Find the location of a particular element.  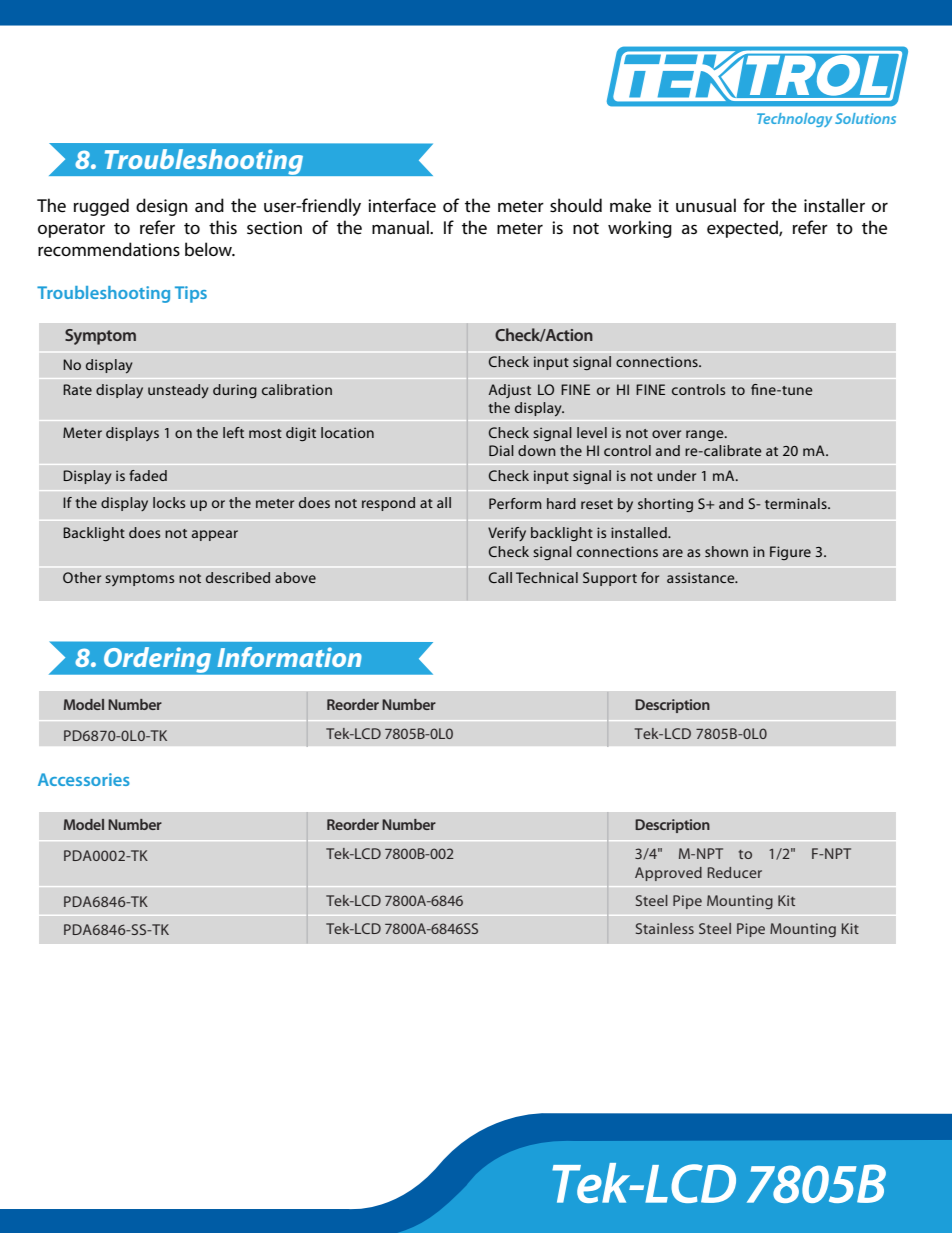

Verify is located at coordinates (507, 534).
